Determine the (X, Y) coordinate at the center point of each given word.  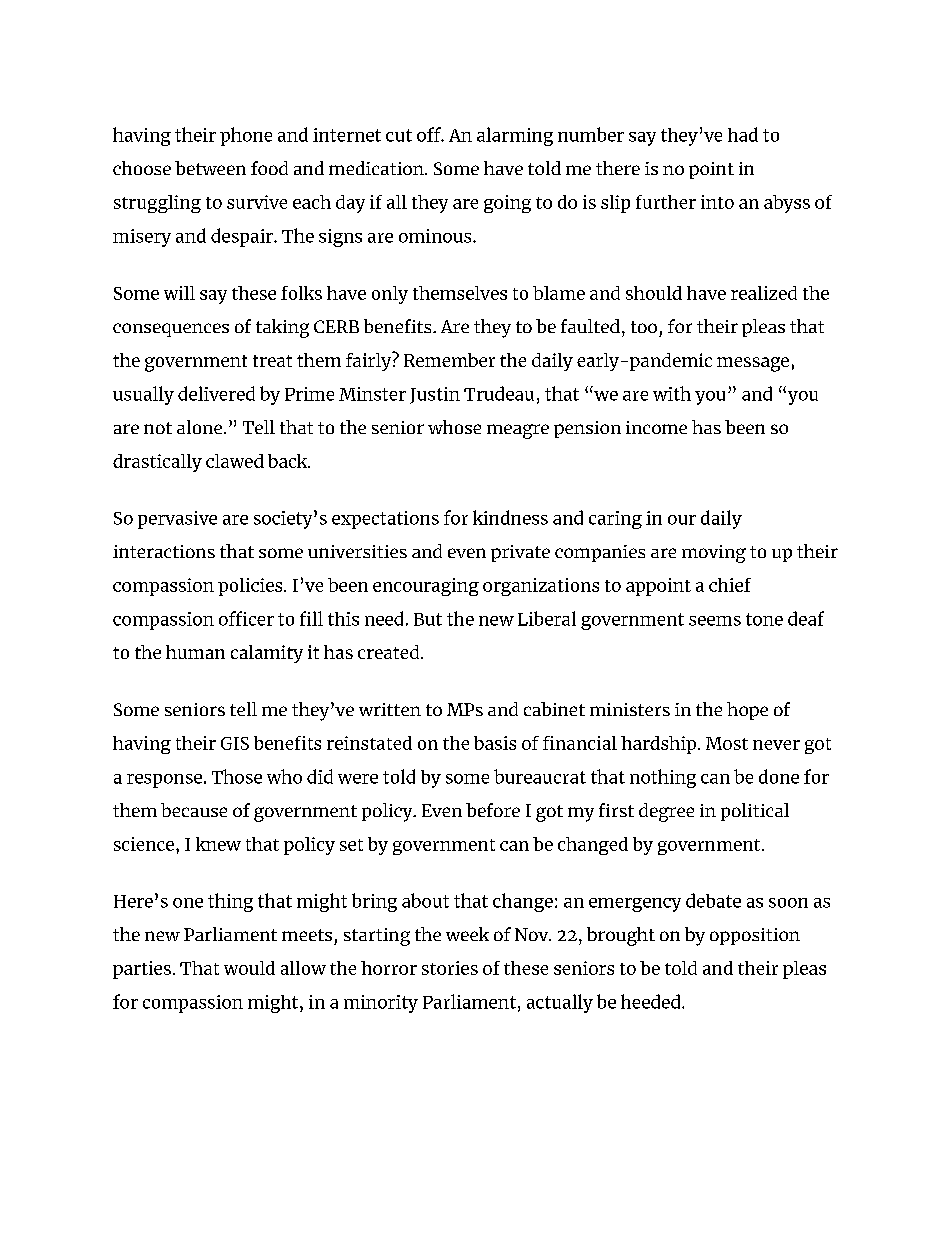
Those (237, 776)
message (753, 364)
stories (450, 968)
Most (727, 743)
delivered (216, 393)
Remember (449, 360)
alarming (515, 136)
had (743, 134)
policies (251, 587)
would (249, 968)
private (520, 553)
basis (495, 743)
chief (730, 585)
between (210, 168)
